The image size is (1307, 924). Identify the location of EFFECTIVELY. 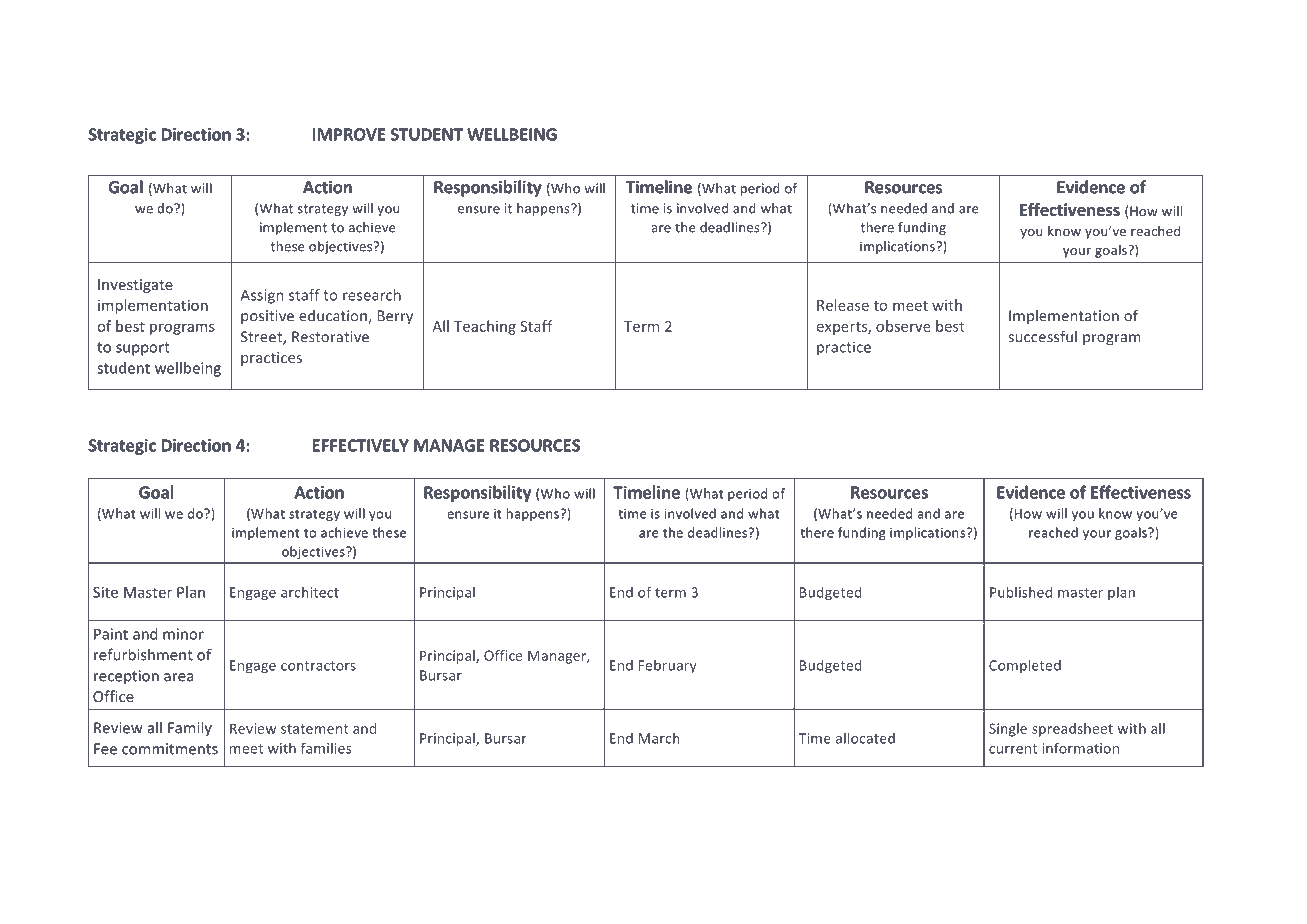
(361, 445).
